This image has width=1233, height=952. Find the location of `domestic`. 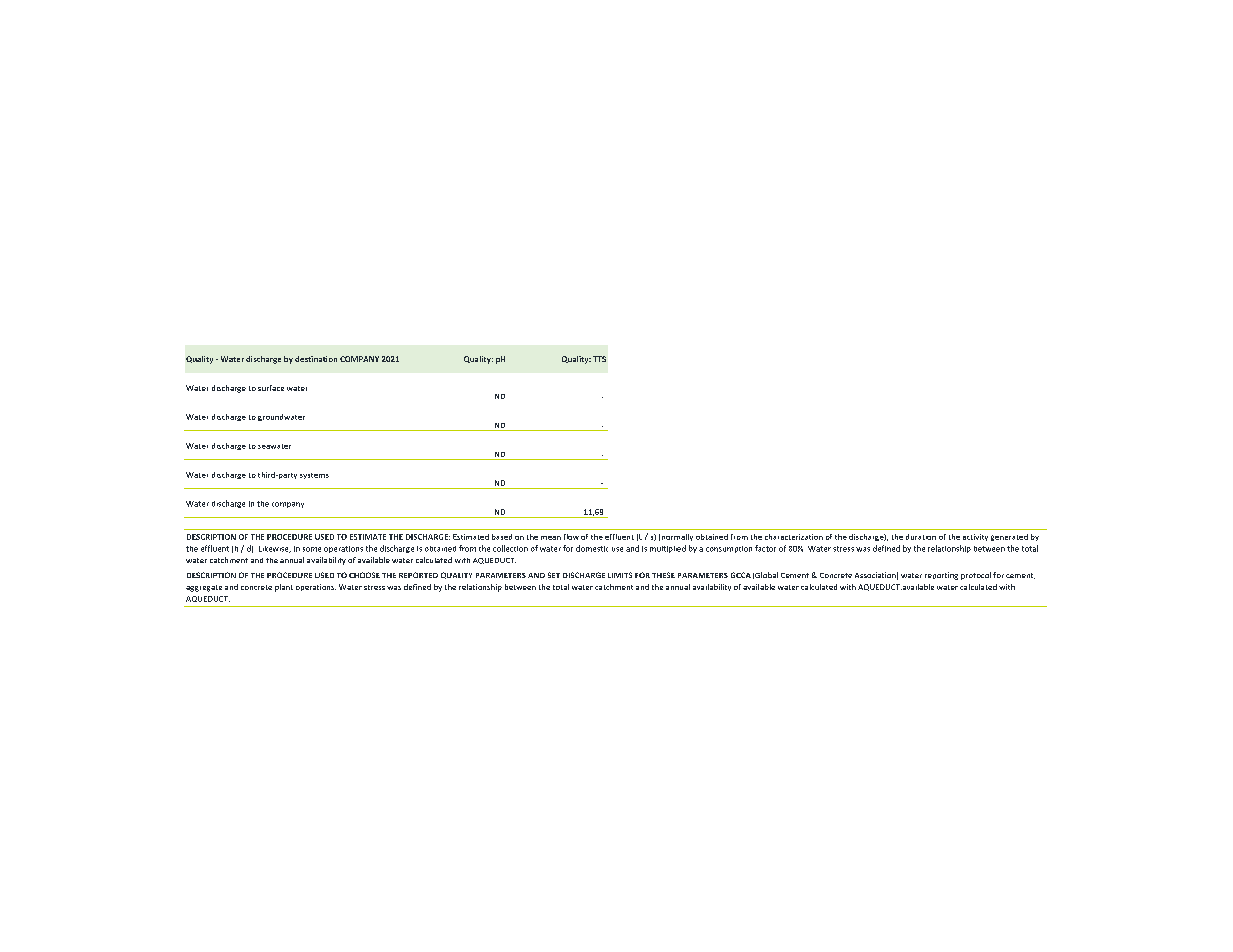

domestic is located at coordinates (592, 548).
